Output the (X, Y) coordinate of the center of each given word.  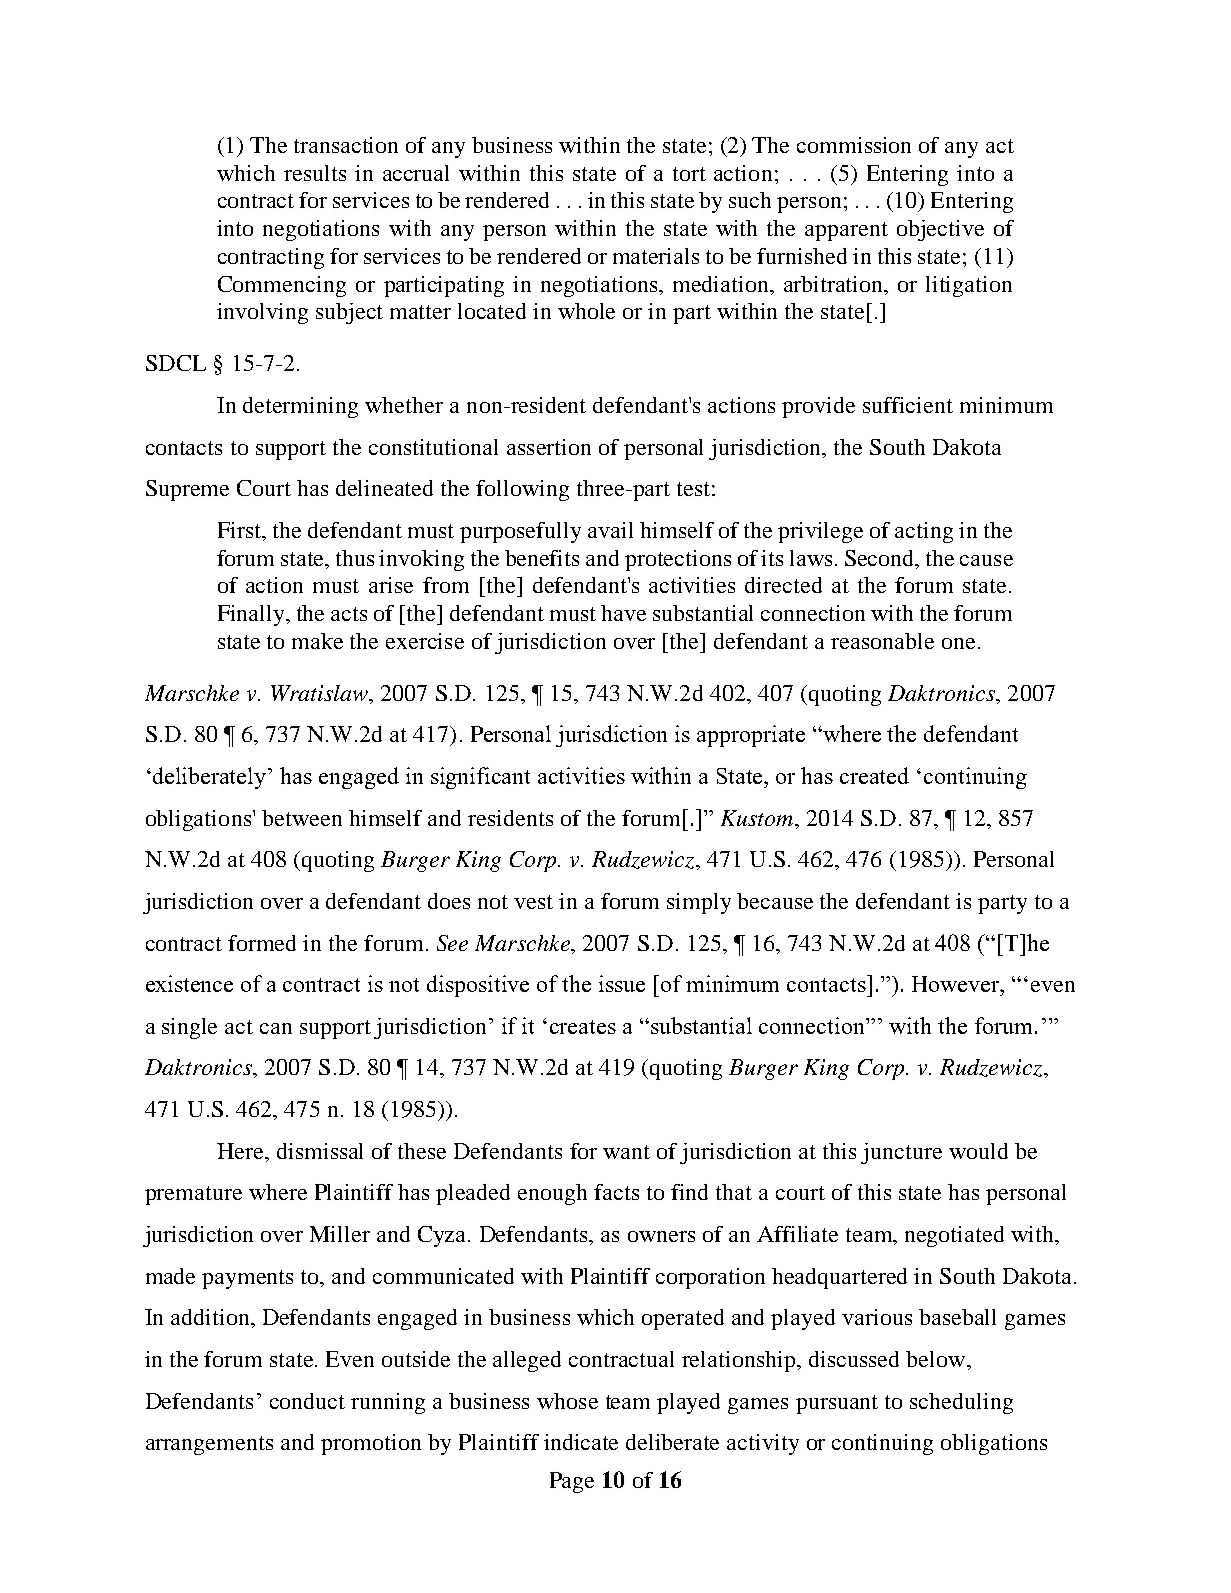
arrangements (209, 1445)
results (315, 173)
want (626, 1152)
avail (610, 530)
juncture (901, 1153)
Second (881, 559)
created (874, 775)
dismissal (320, 1151)
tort (689, 174)
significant (480, 778)
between (302, 818)
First (241, 531)
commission (854, 145)
